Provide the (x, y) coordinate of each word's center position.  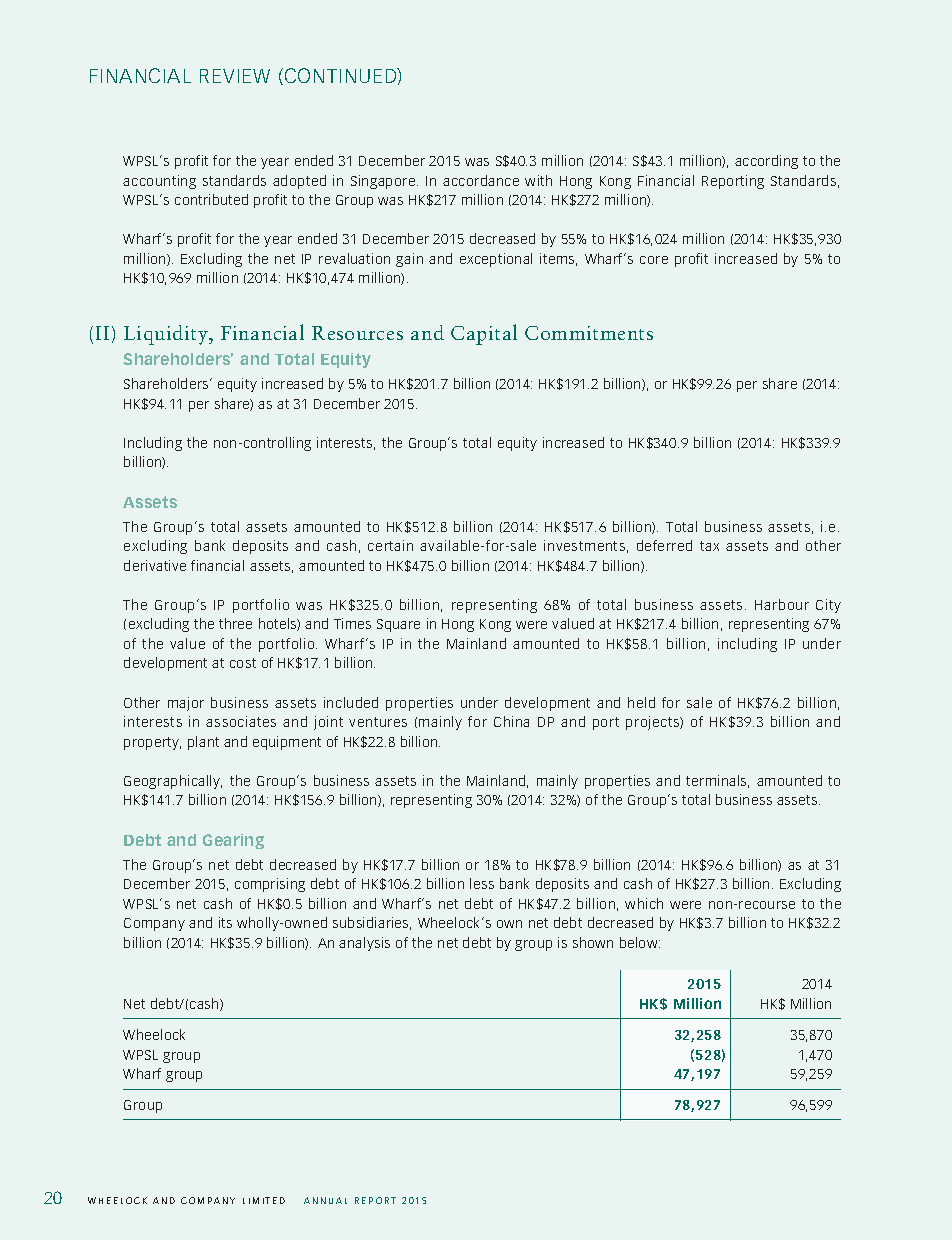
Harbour (782, 604)
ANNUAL (325, 1200)
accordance (481, 180)
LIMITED (264, 1200)
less (482, 883)
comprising (270, 885)
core (654, 260)
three (235, 623)
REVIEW (235, 76)
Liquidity (167, 335)
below (640, 942)
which (644, 903)
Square (398, 625)
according (766, 162)
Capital (484, 334)
